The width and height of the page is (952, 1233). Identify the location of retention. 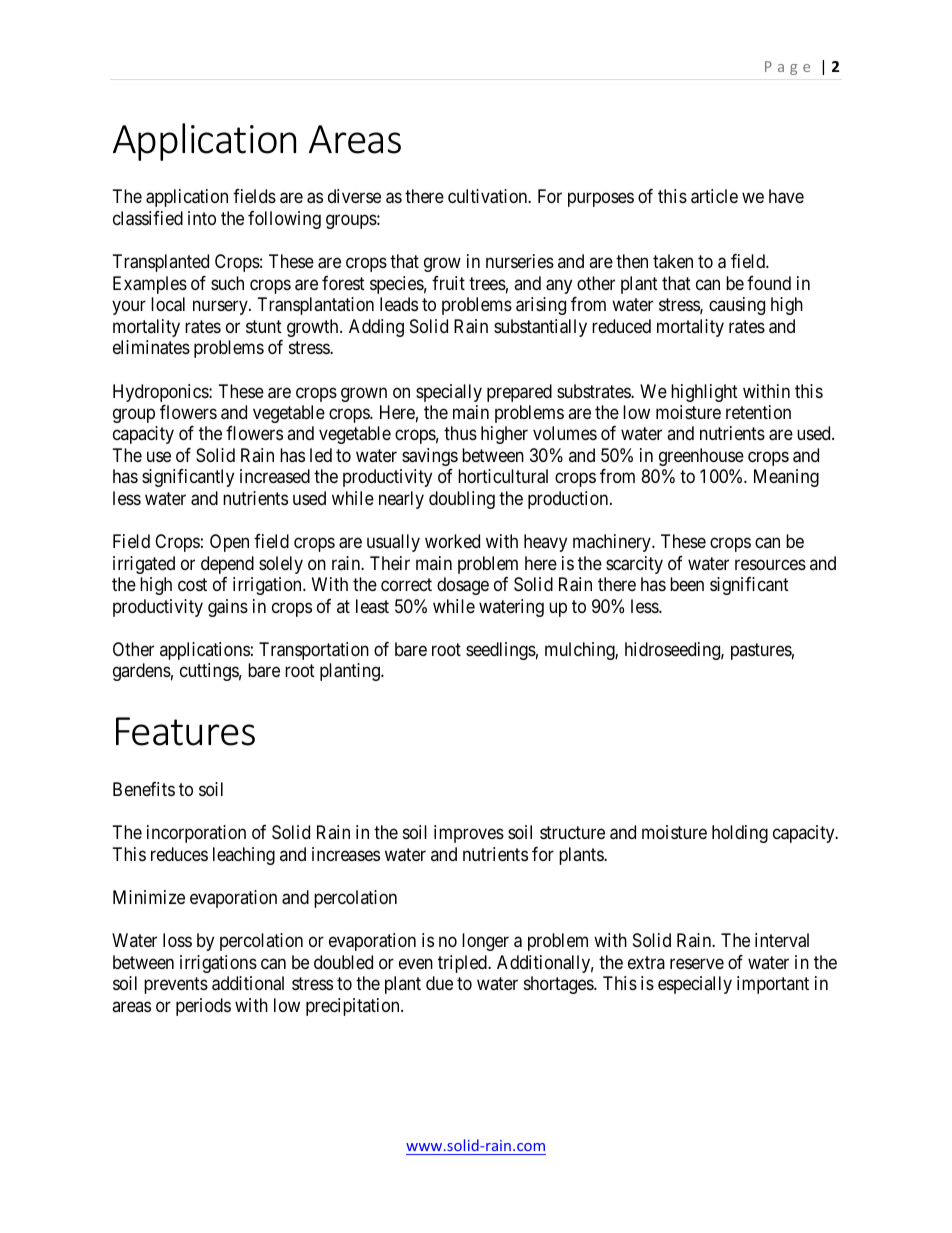
(758, 412).
